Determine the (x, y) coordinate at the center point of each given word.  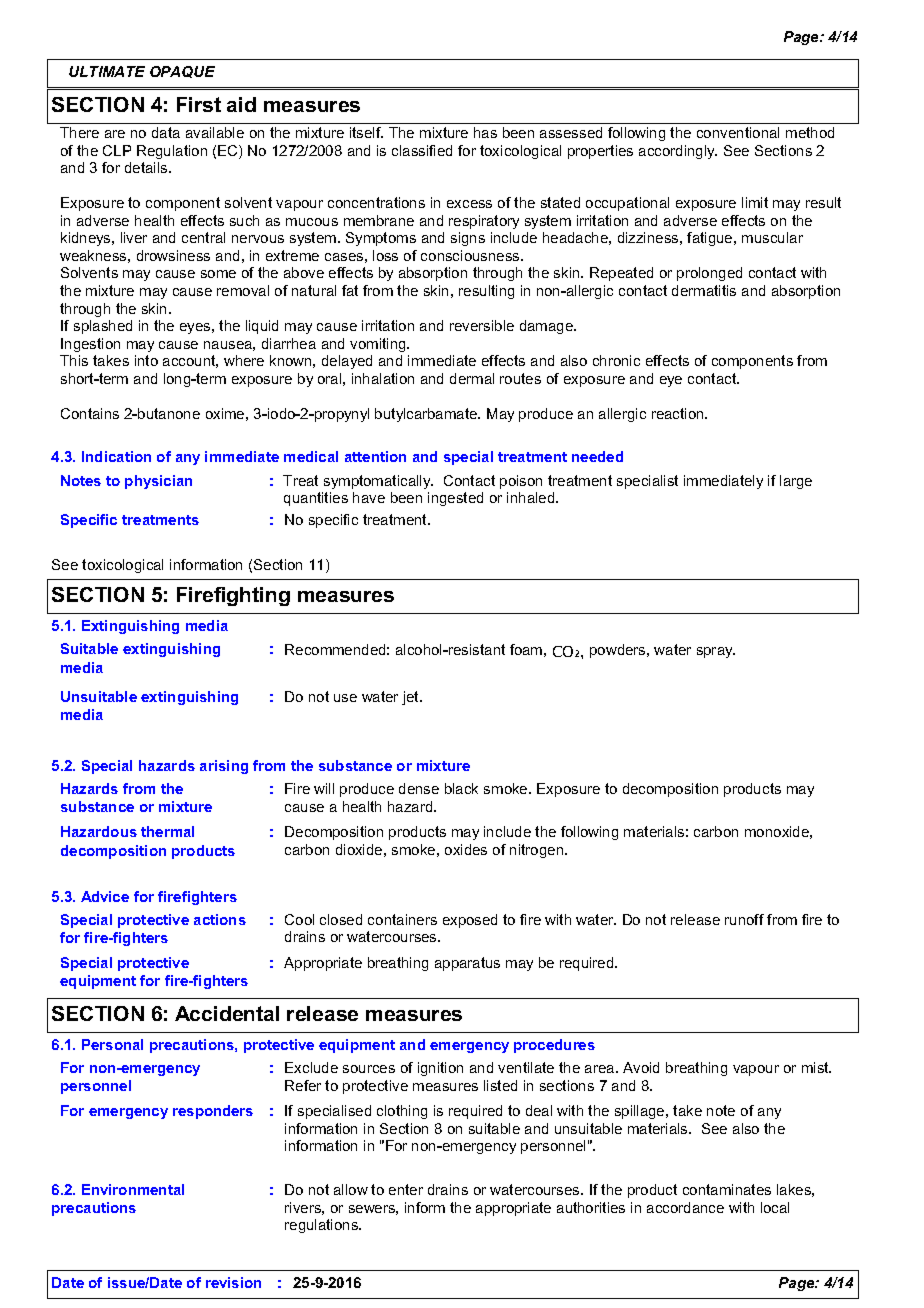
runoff (744, 919)
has (485, 132)
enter (406, 1189)
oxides (466, 849)
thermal (167, 831)
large (796, 482)
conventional (738, 132)
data (166, 132)
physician (158, 482)
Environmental (133, 1189)
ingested (455, 499)
